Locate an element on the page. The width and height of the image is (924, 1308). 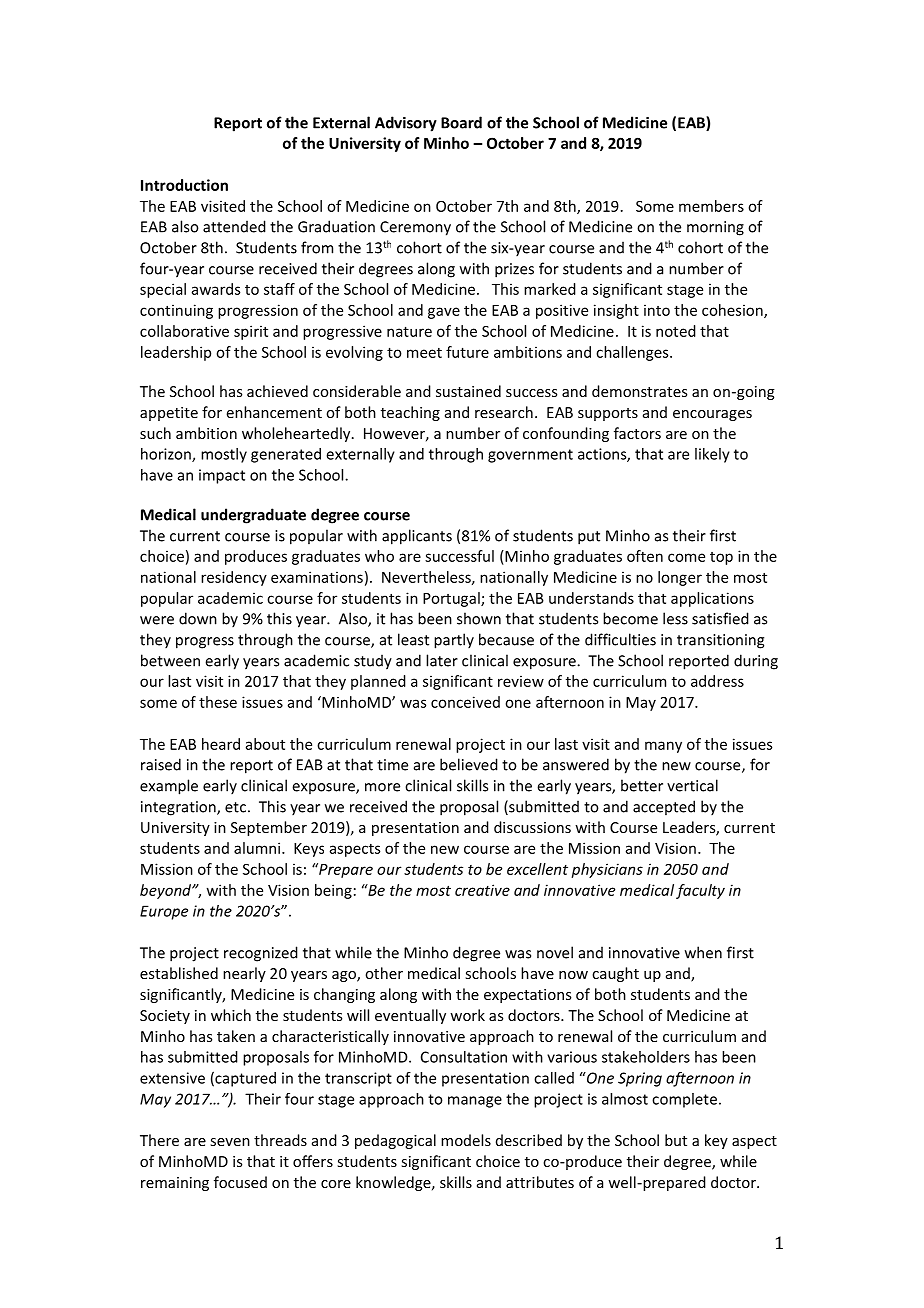
members is located at coordinates (711, 206).
